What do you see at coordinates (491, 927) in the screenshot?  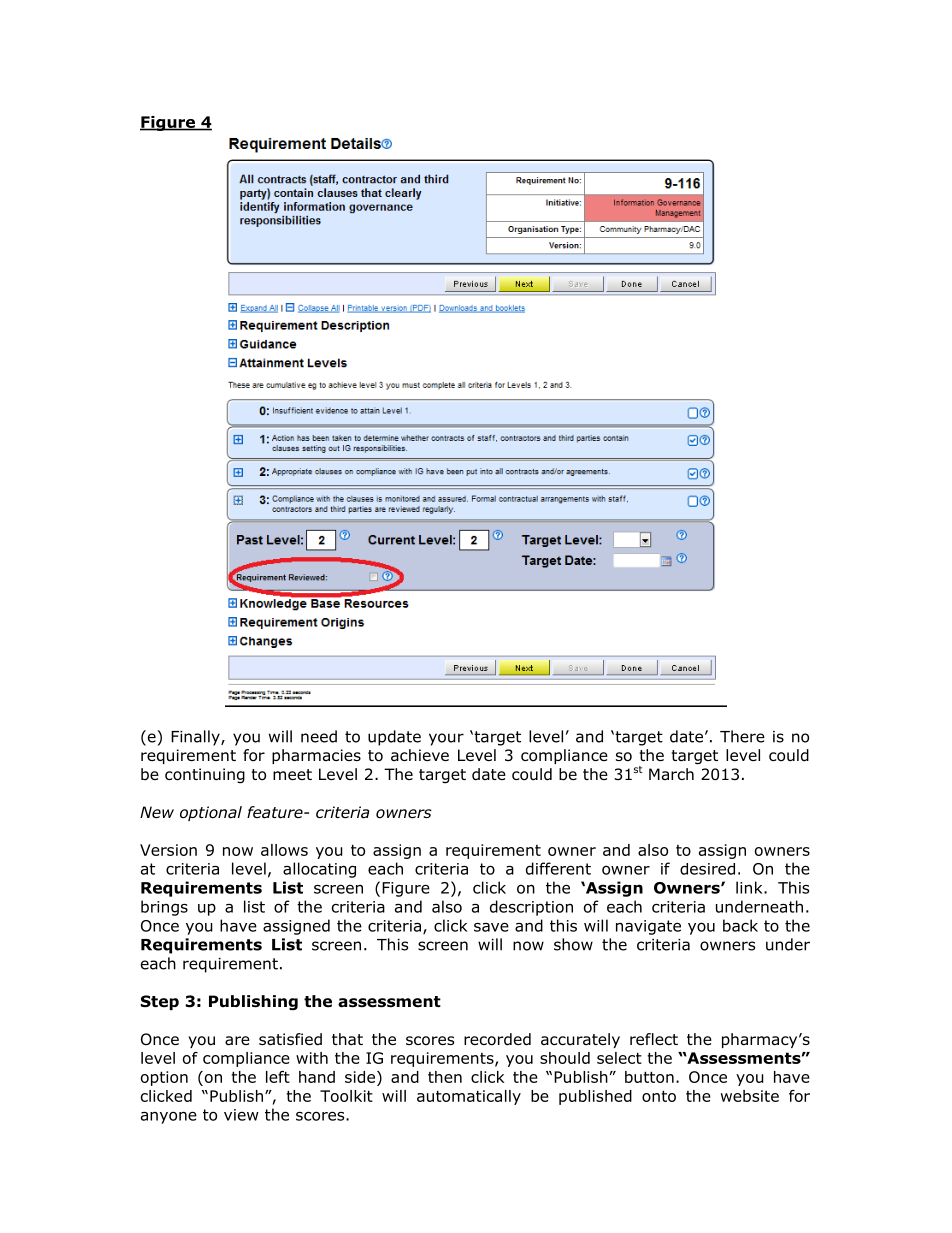 I see `save` at bounding box center [491, 927].
